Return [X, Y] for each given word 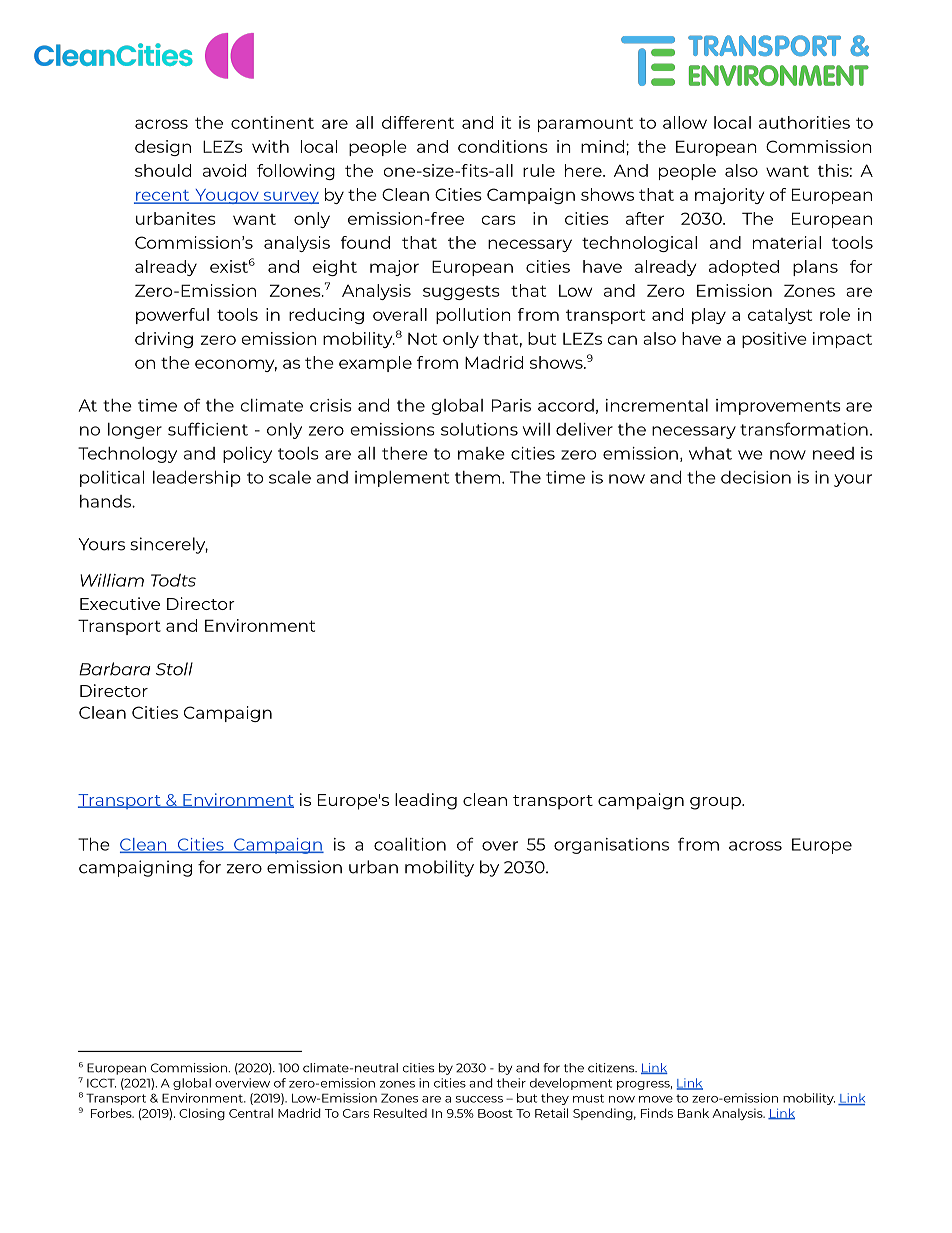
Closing [202, 1114]
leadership [197, 478]
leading [426, 801]
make [481, 453]
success [479, 1099]
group [716, 803]
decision [756, 477]
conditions [503, 146]
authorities [804, 122]
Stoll [174, 669]
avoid [224, 170]
